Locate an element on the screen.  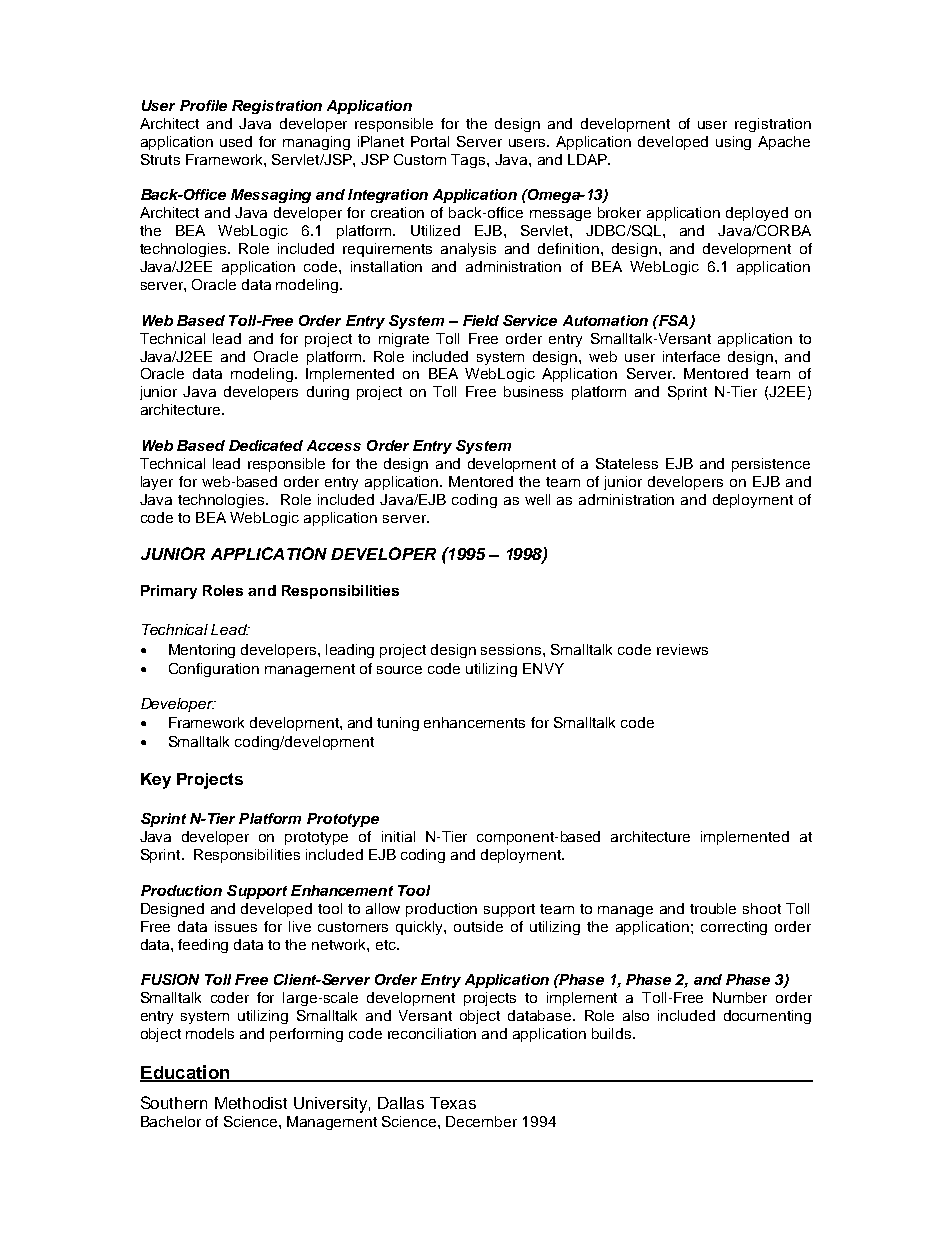
used is located at coordinates (236, 141).
